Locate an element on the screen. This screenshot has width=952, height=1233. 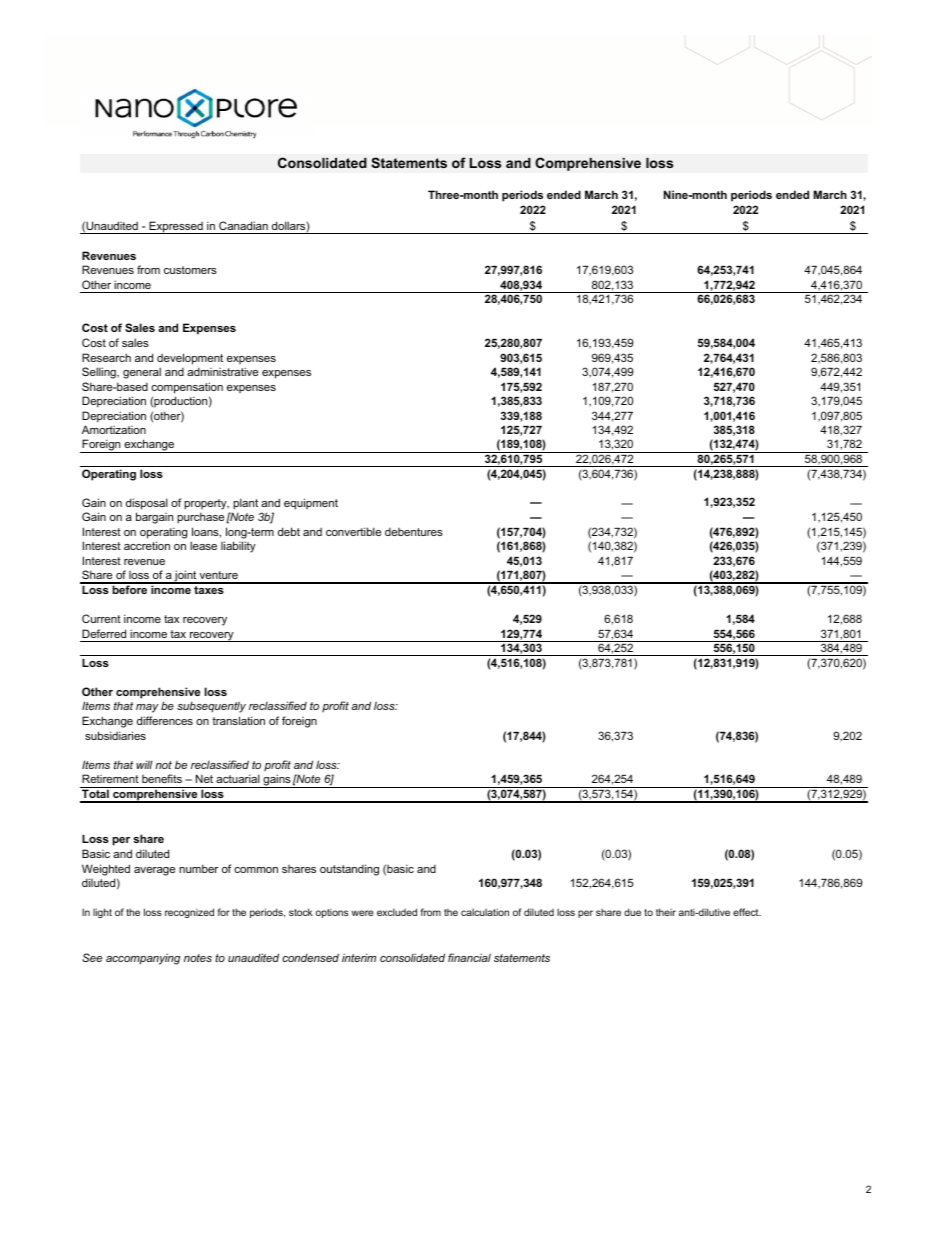
Canadian is located at coordinates (243, 225).
